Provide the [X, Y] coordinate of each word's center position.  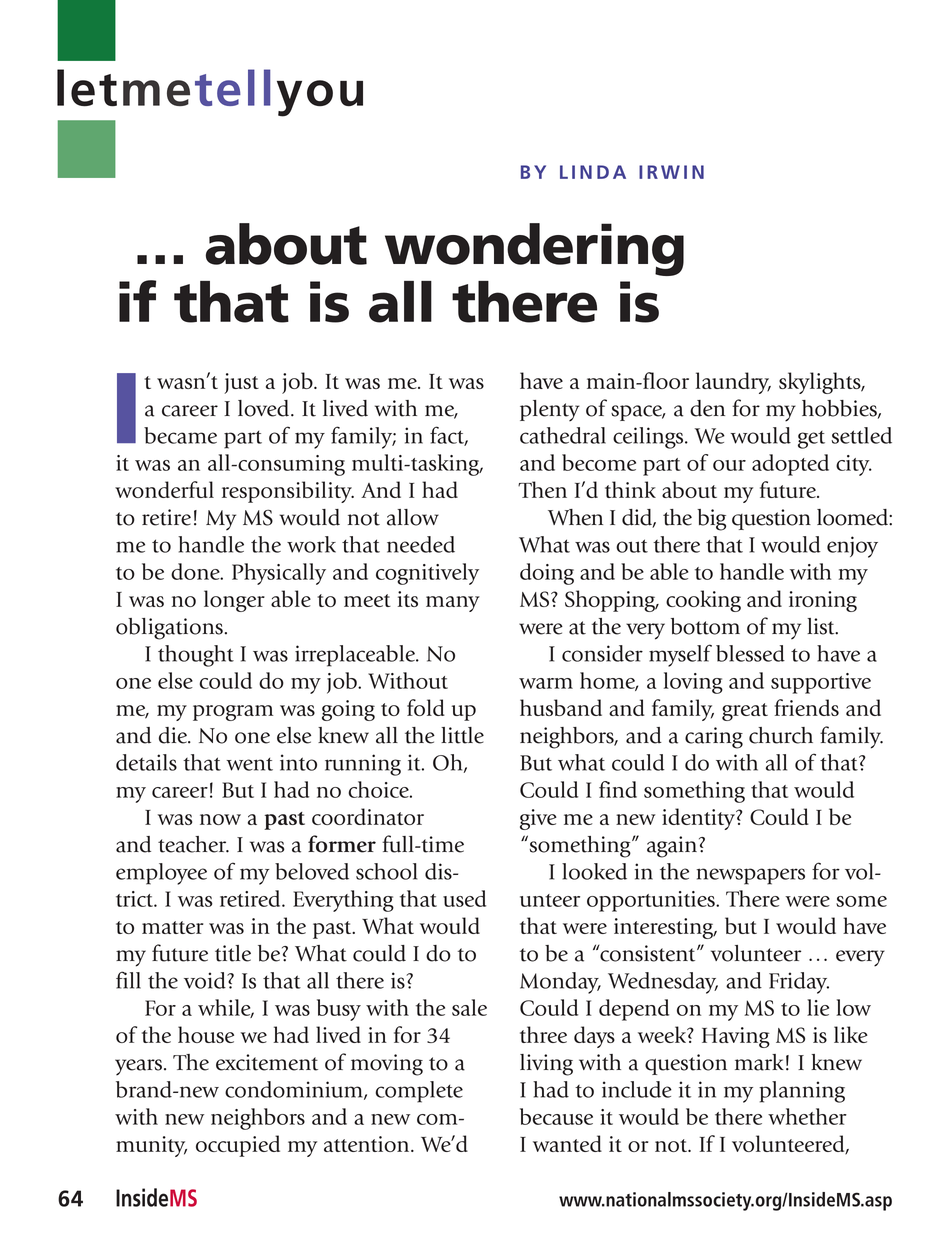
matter [172, 927]
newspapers [750, 876]
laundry [733, 383]
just [241, 383]
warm [546, 683]
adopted [790, 465]
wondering [534, 249]
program [233, 713]
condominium [295, 1090]
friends [806, 707]
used [464, 898]
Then [542, 489]
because [556, 1116]
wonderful [164, 489]
